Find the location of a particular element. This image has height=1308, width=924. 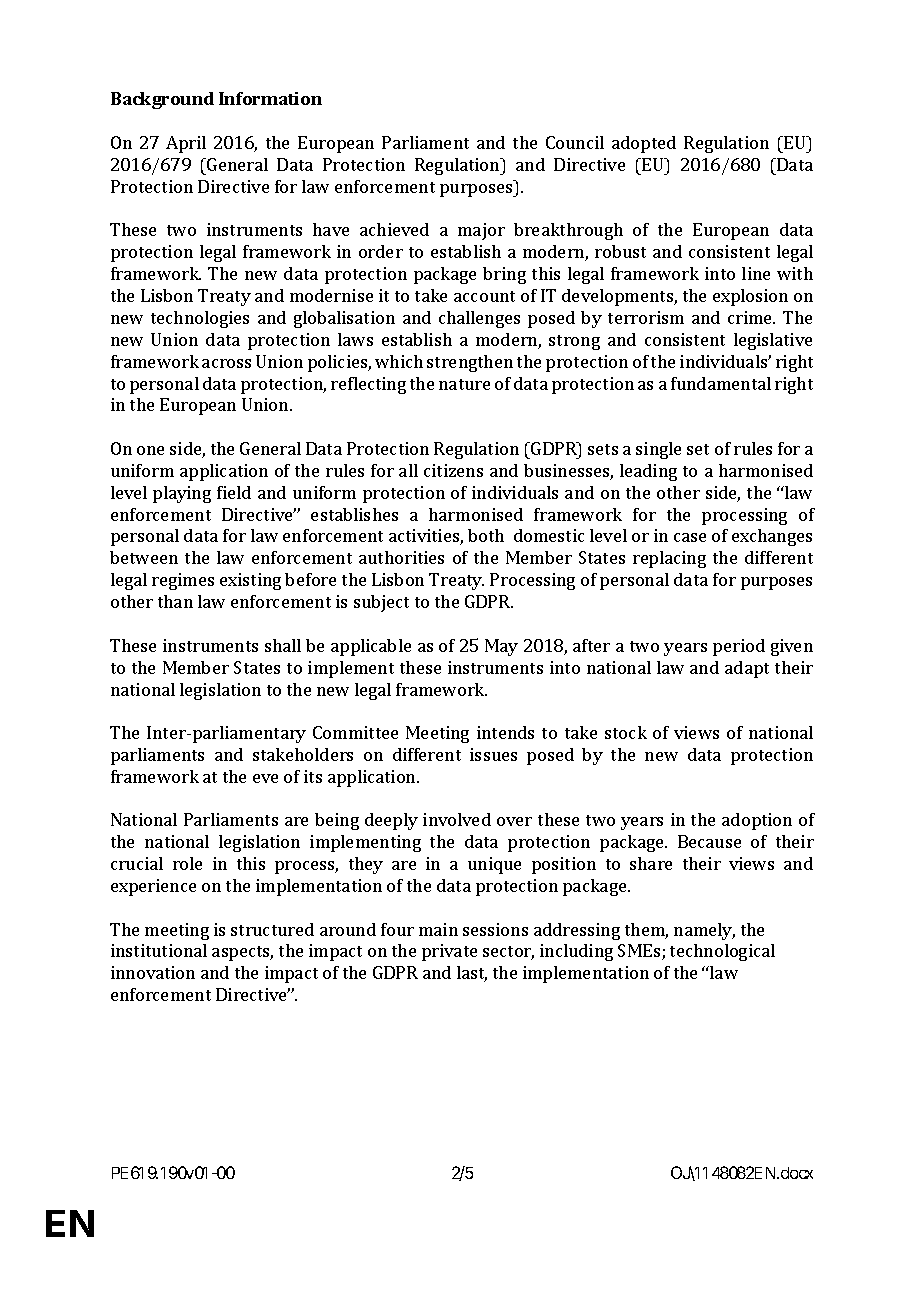

adopted is located at coordinates (644, 144).
